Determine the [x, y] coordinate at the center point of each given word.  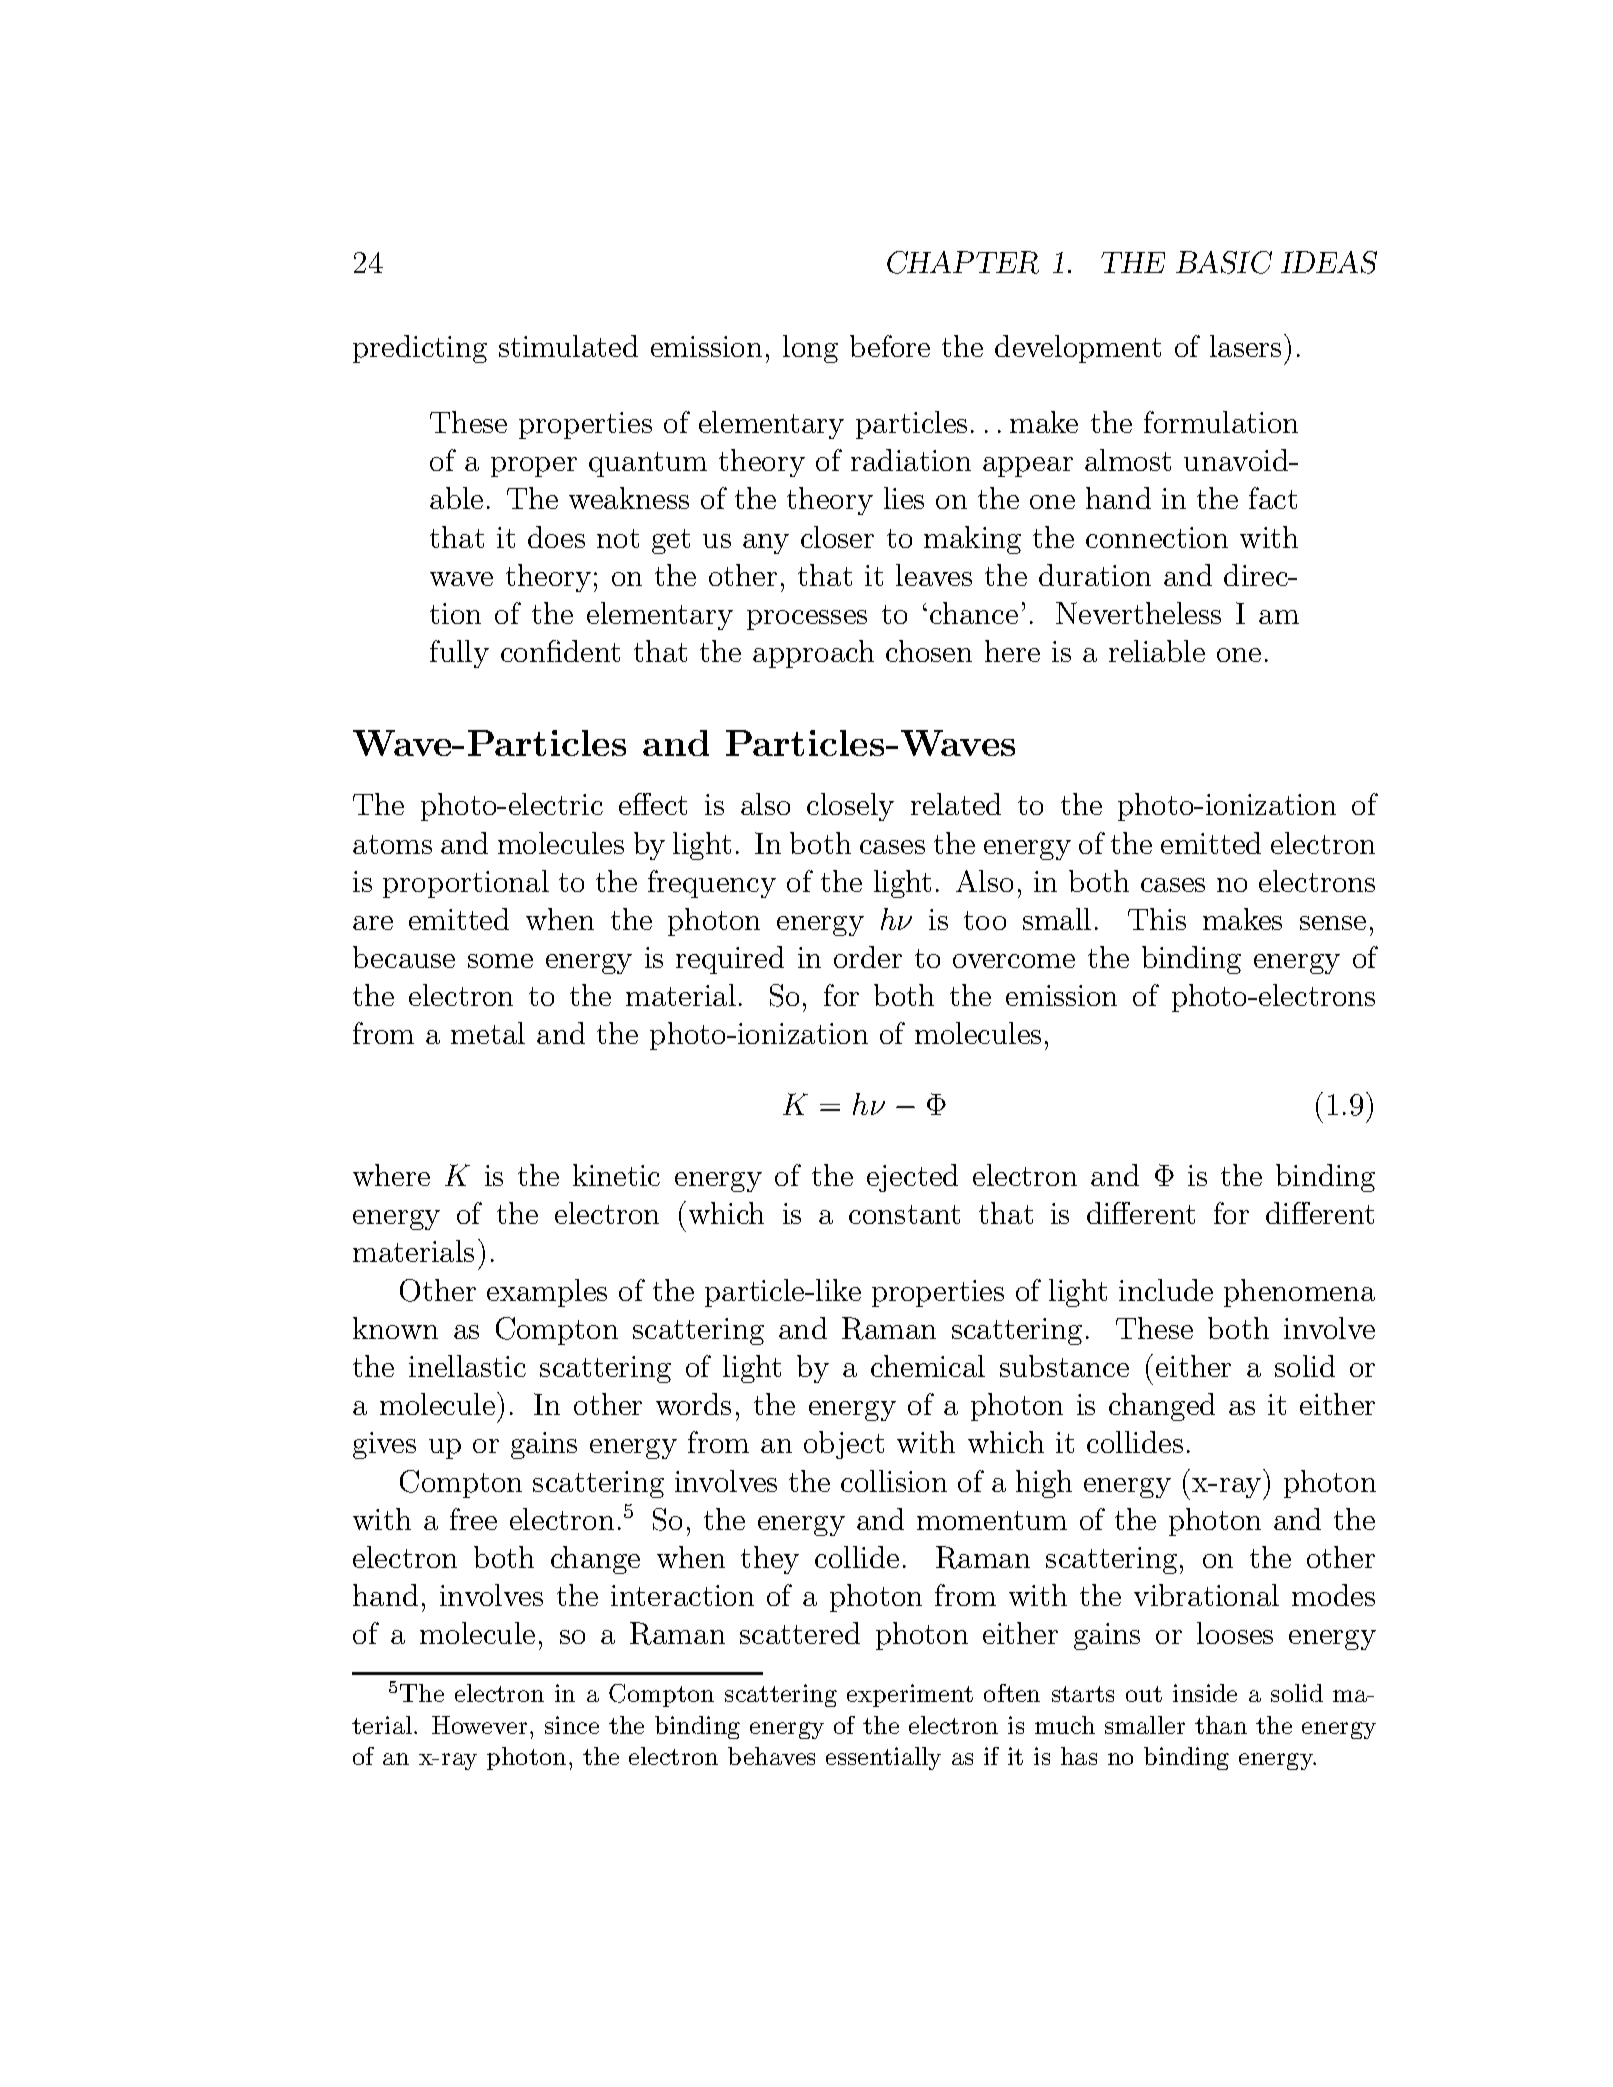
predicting [420, 349]
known [395, 1328]
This [1157, 919]
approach [813, 654]
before [890, 346]
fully [459, 654]
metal [488, 1033]
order [868, 957]
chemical [928, 1366]
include [1166, 1290]
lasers [1245, 346]
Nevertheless [1138, 613]
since [572, 1725]
